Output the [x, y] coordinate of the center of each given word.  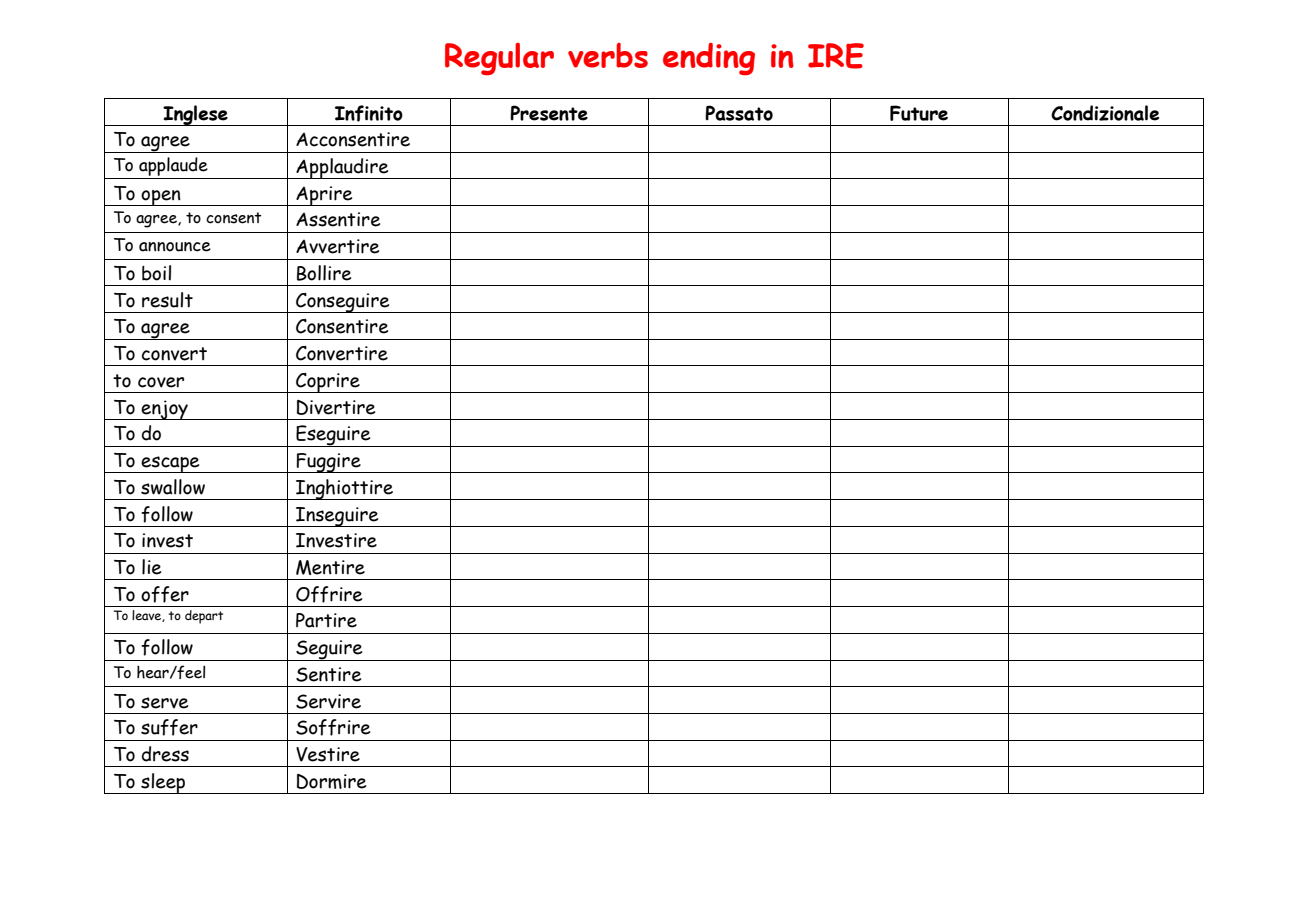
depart [204, 617]
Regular [499, 59]
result [167, 300]
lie [151, 567]
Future [919, 113]
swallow [173, 487]
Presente [549, 113]
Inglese [195, 115]
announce [175, 247]
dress [165, 754]
